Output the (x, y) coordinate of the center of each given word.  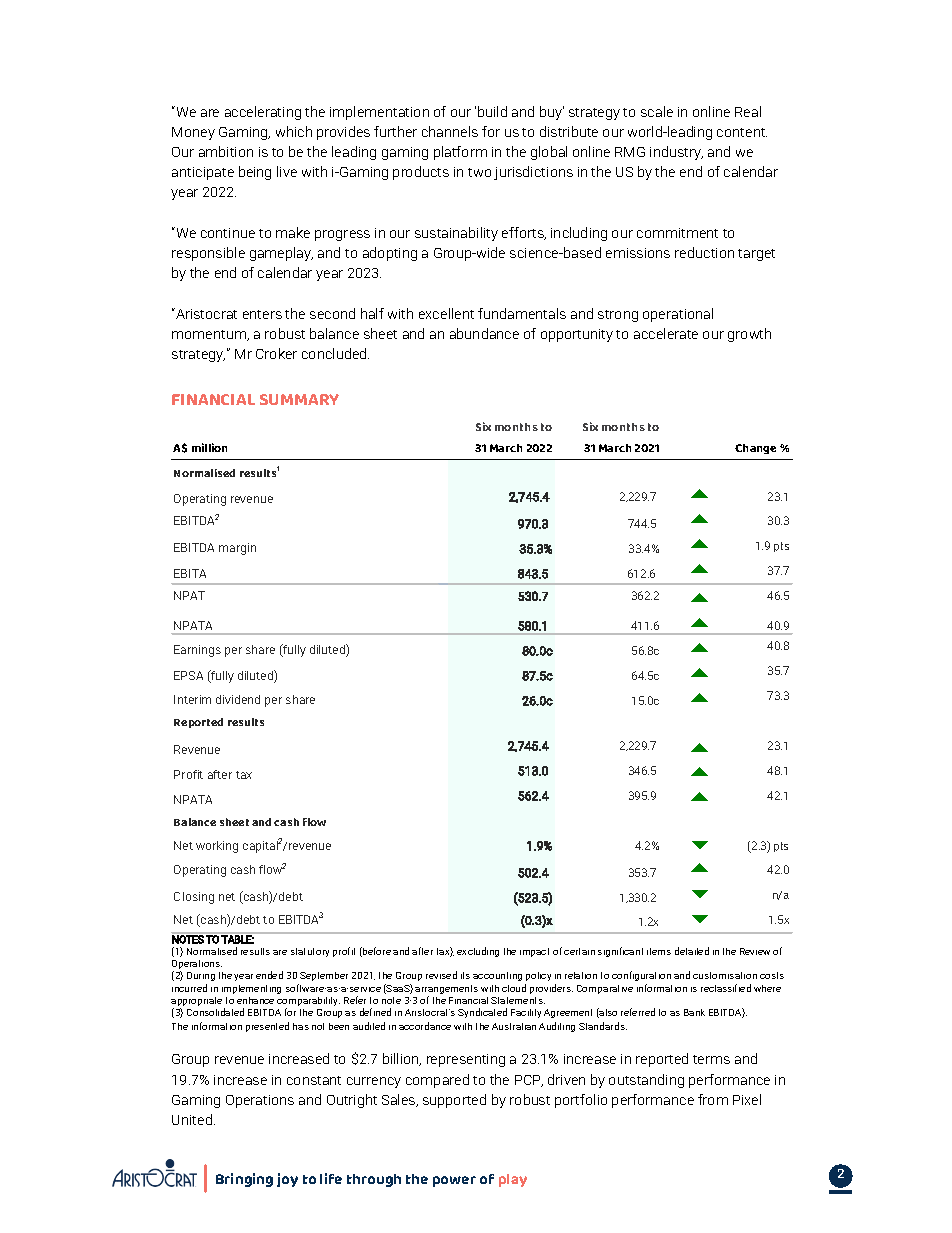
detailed (692, 951)
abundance (484, 333)
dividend (238, 699)
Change (755, 449)
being (255, 173)
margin (237, 549)
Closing (194, 898)
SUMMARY (299, 399)
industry (676, 153)
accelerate (666, 333)
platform (460, 153)
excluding (478, 952)
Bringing (244, 1180)
